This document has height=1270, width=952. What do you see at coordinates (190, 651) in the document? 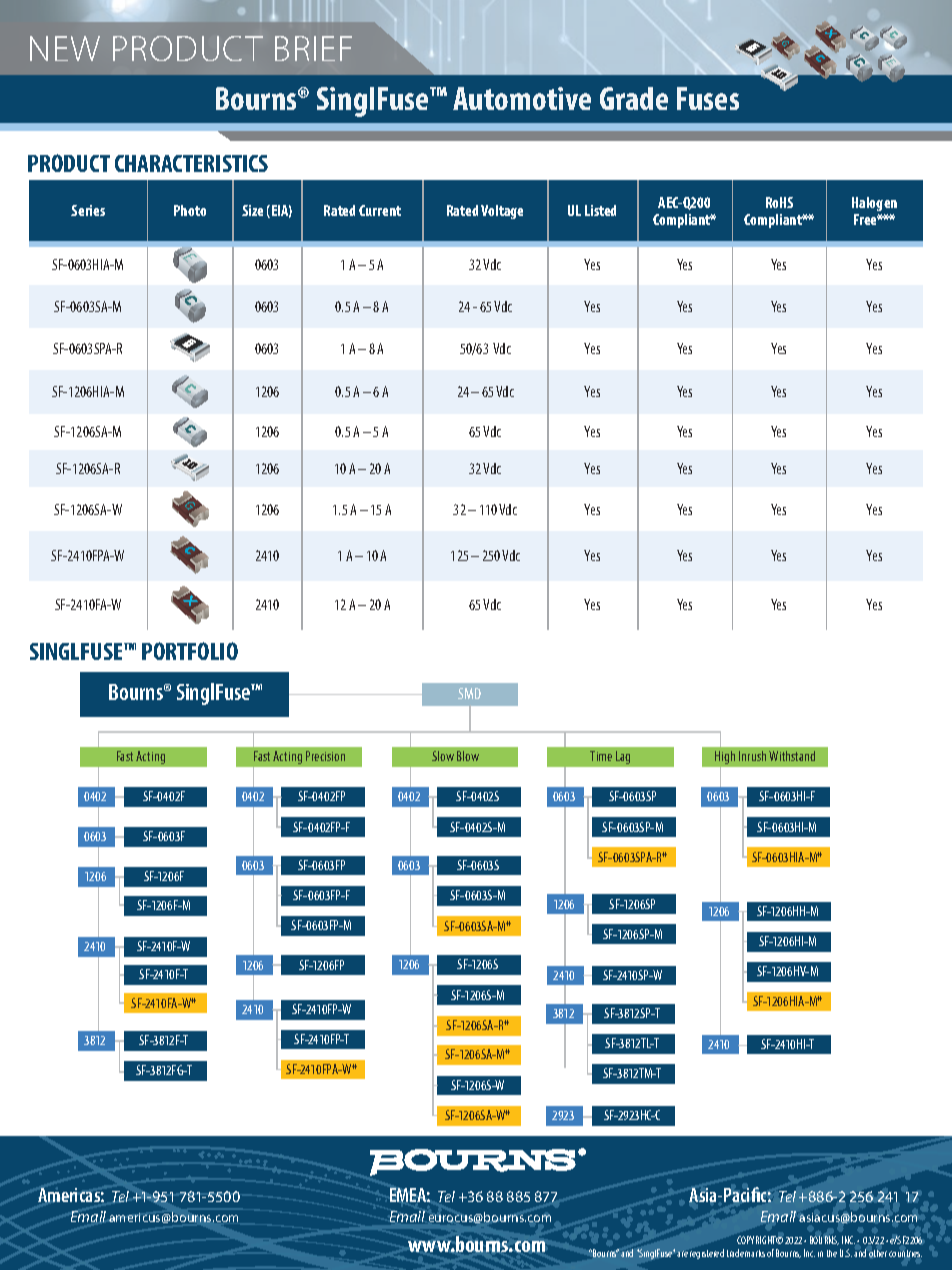
I see `PORTFOLIO` at bounding box center [190, 651].
